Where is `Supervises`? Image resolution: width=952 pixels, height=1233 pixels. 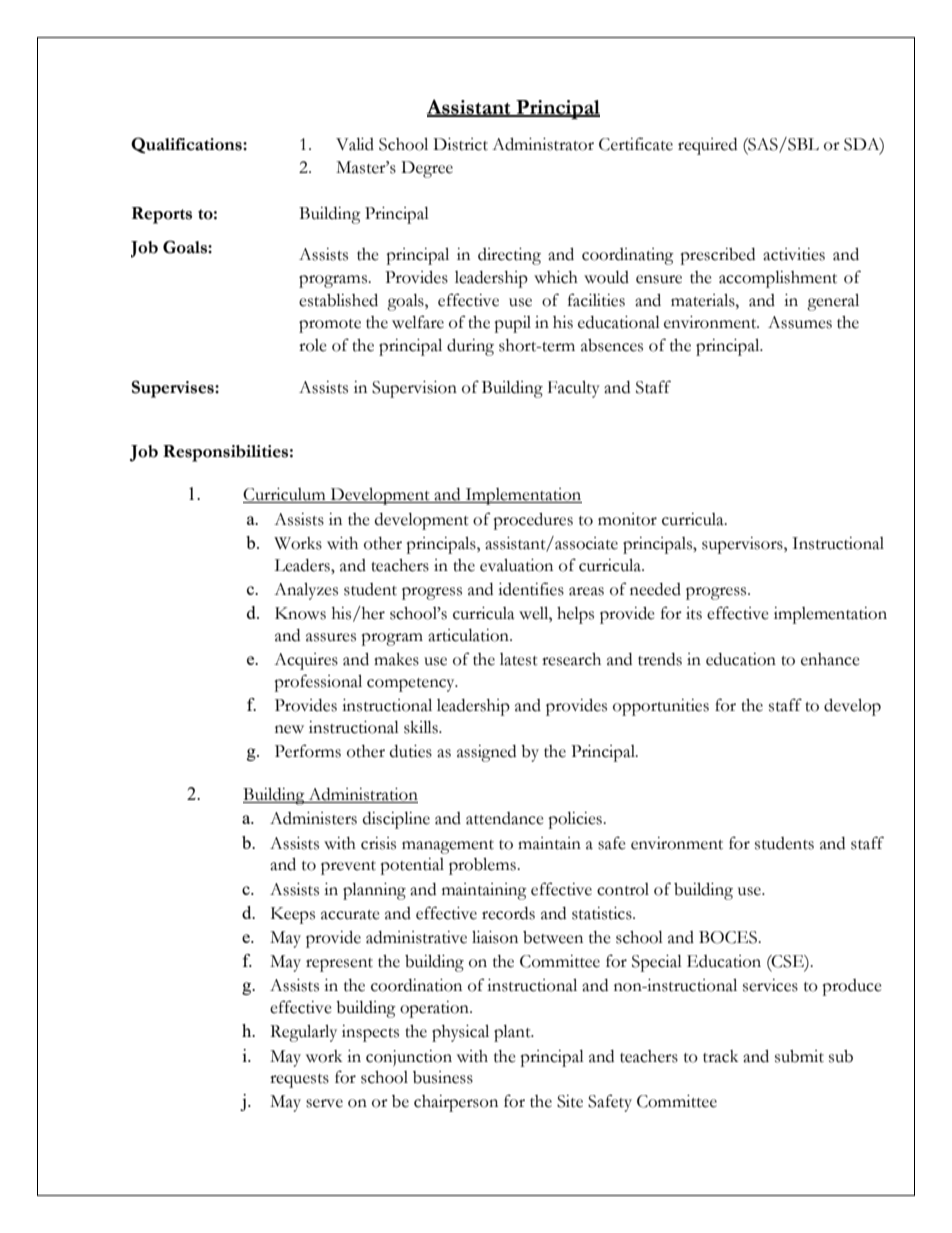 Supervises is located at coordinates (174, 389).
